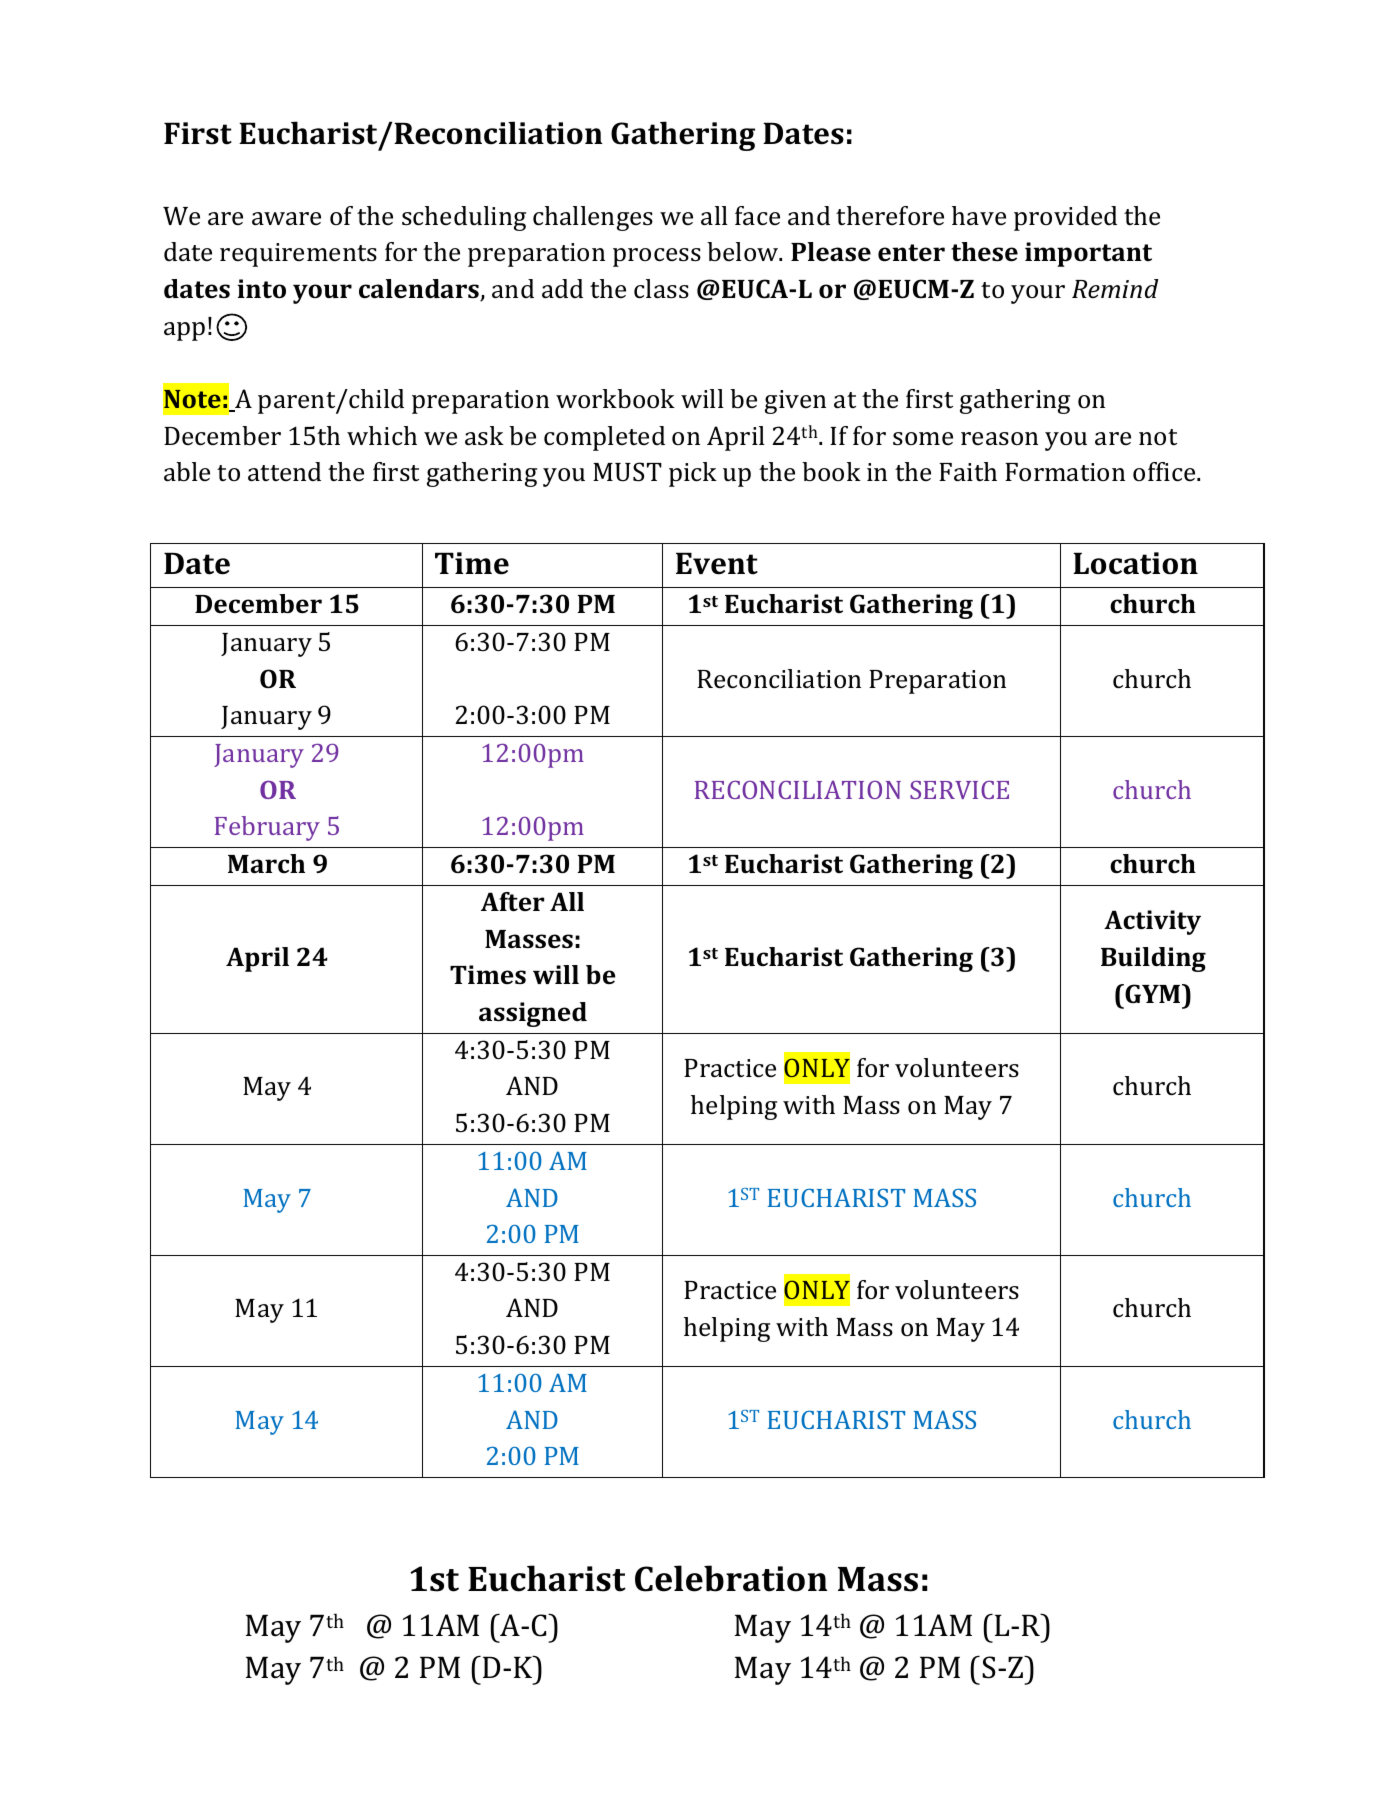 Image resolution: width=1386 pixels, height=1794 pixels. I want to click on After, so click(512, 902).
